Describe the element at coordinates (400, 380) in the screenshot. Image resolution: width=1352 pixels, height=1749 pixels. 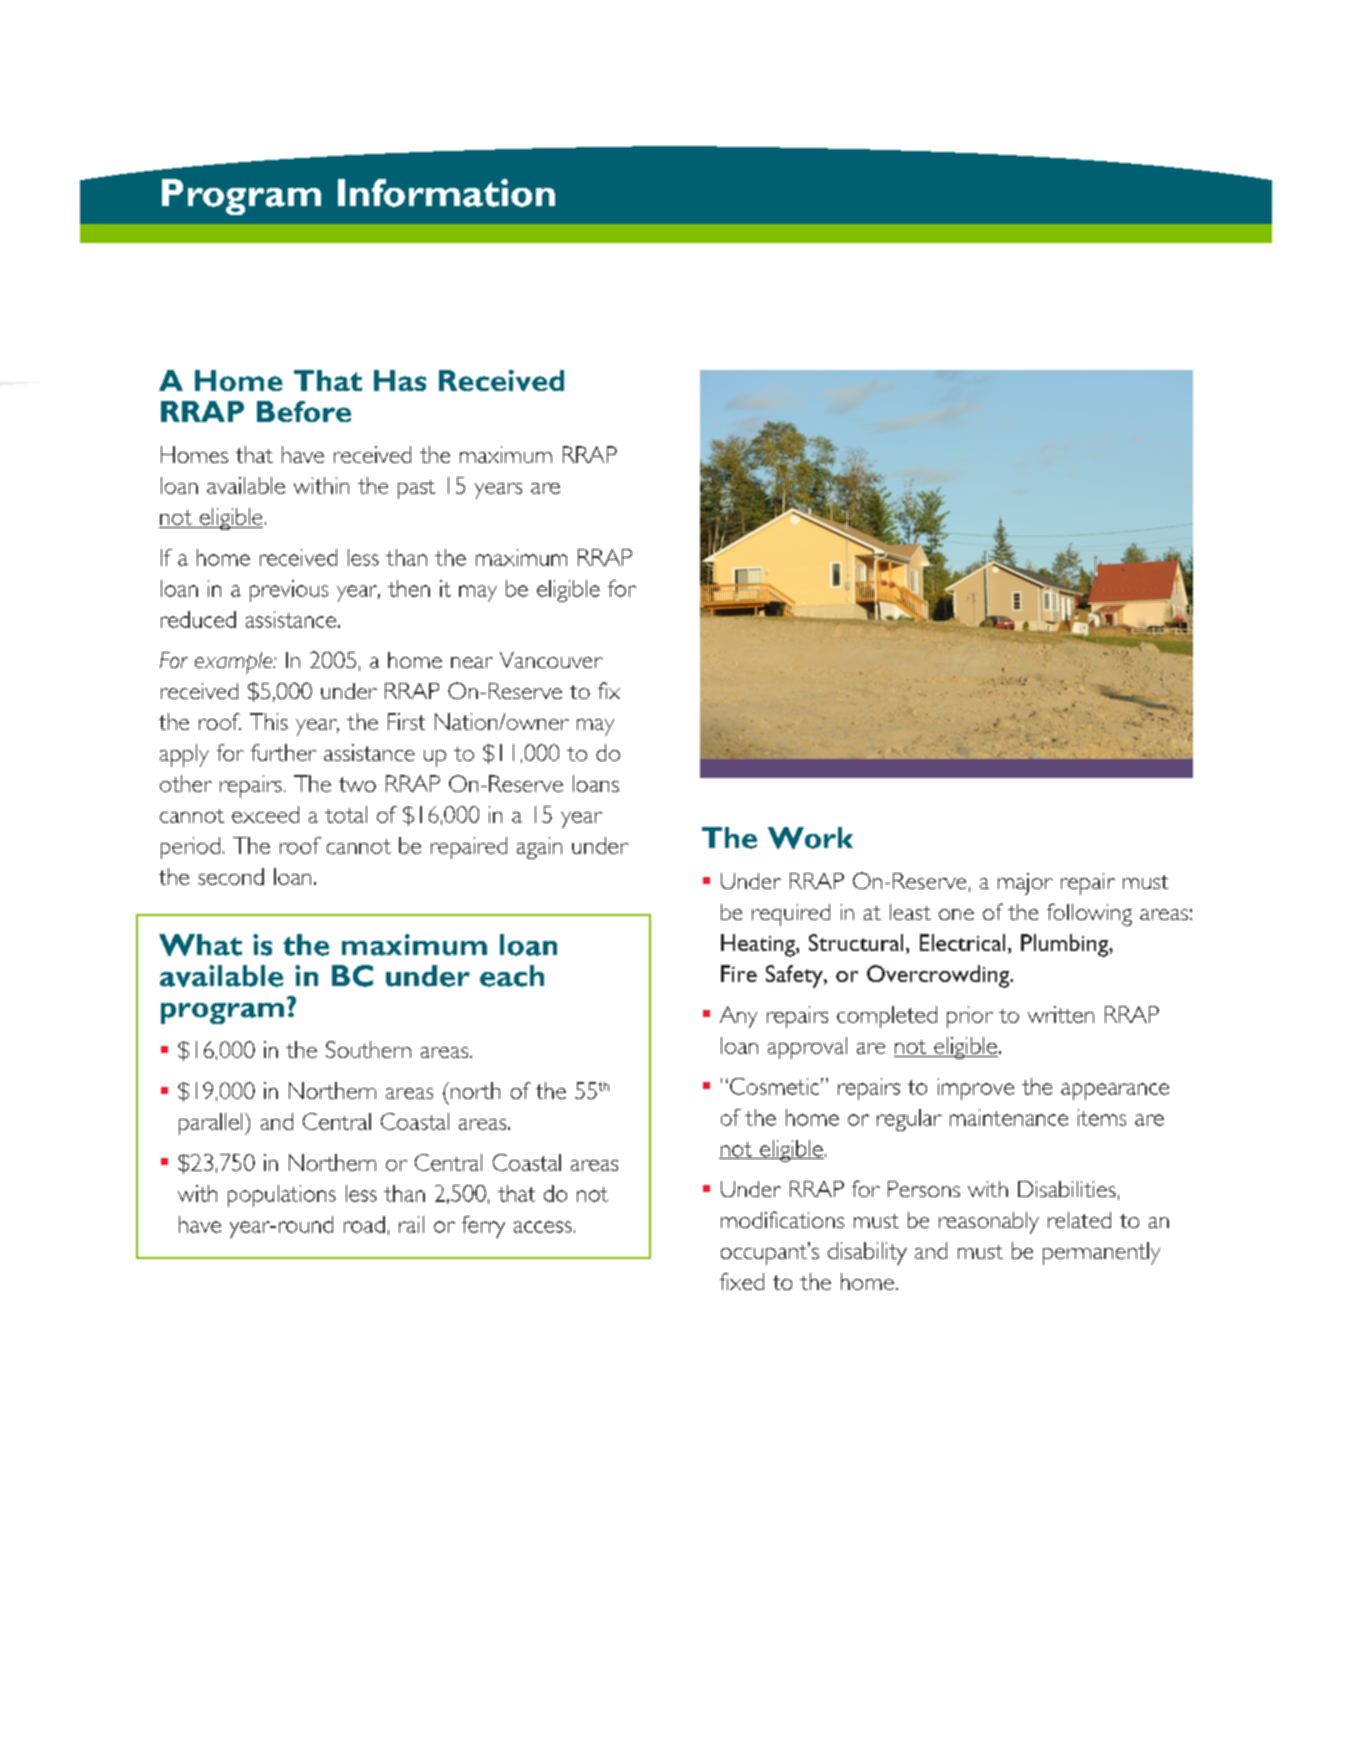
I see `Has` at that location.
